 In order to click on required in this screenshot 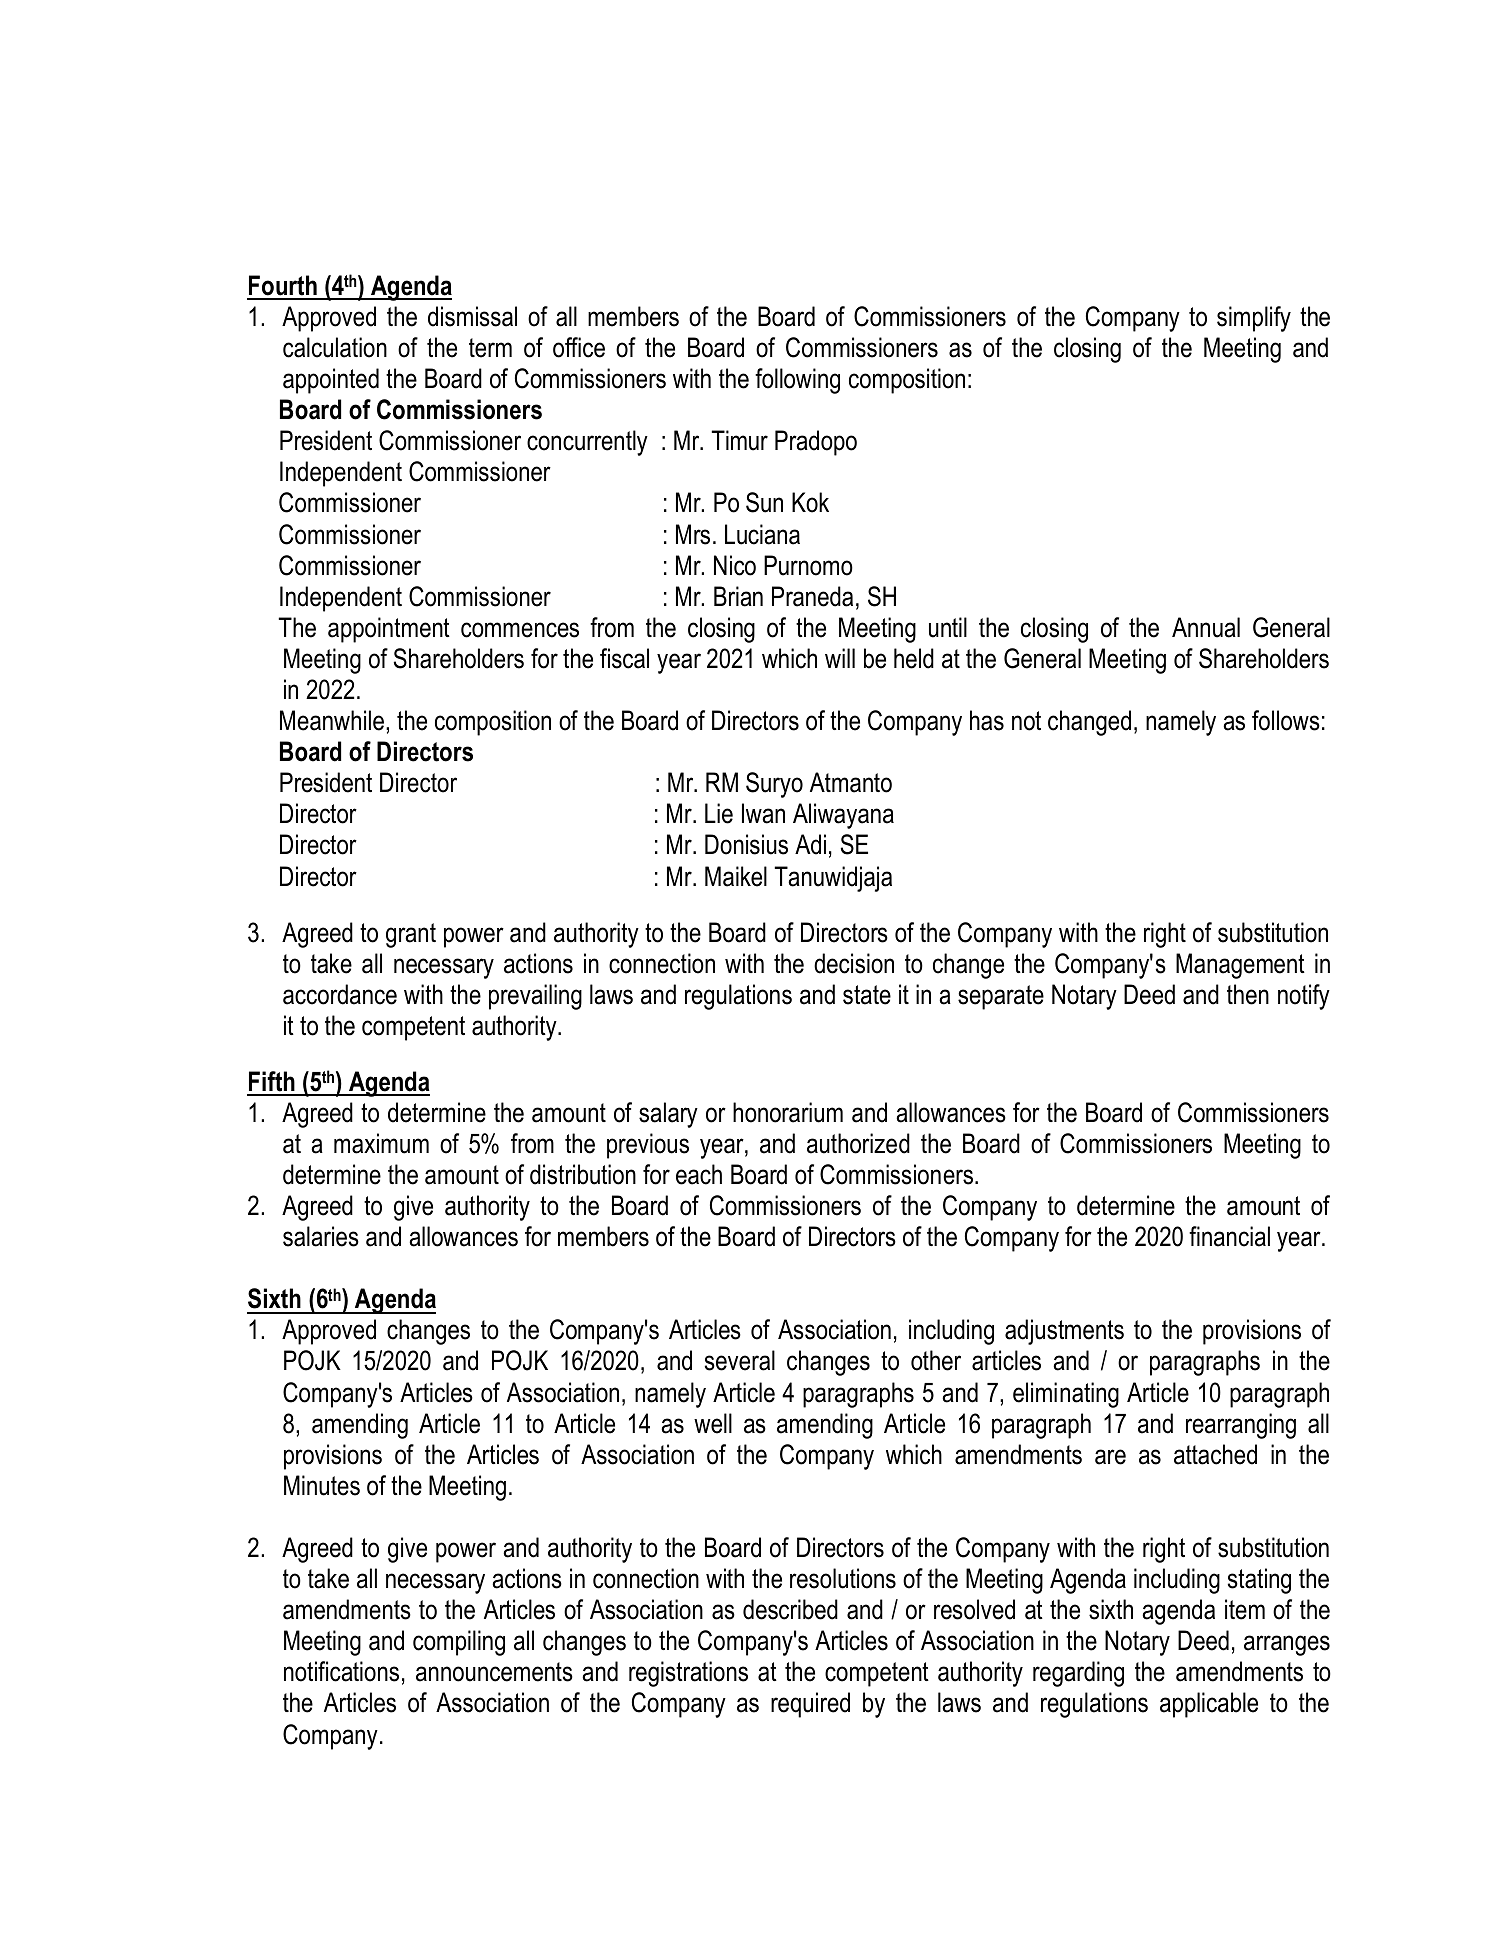, I will do `click(810, 1705)`.
